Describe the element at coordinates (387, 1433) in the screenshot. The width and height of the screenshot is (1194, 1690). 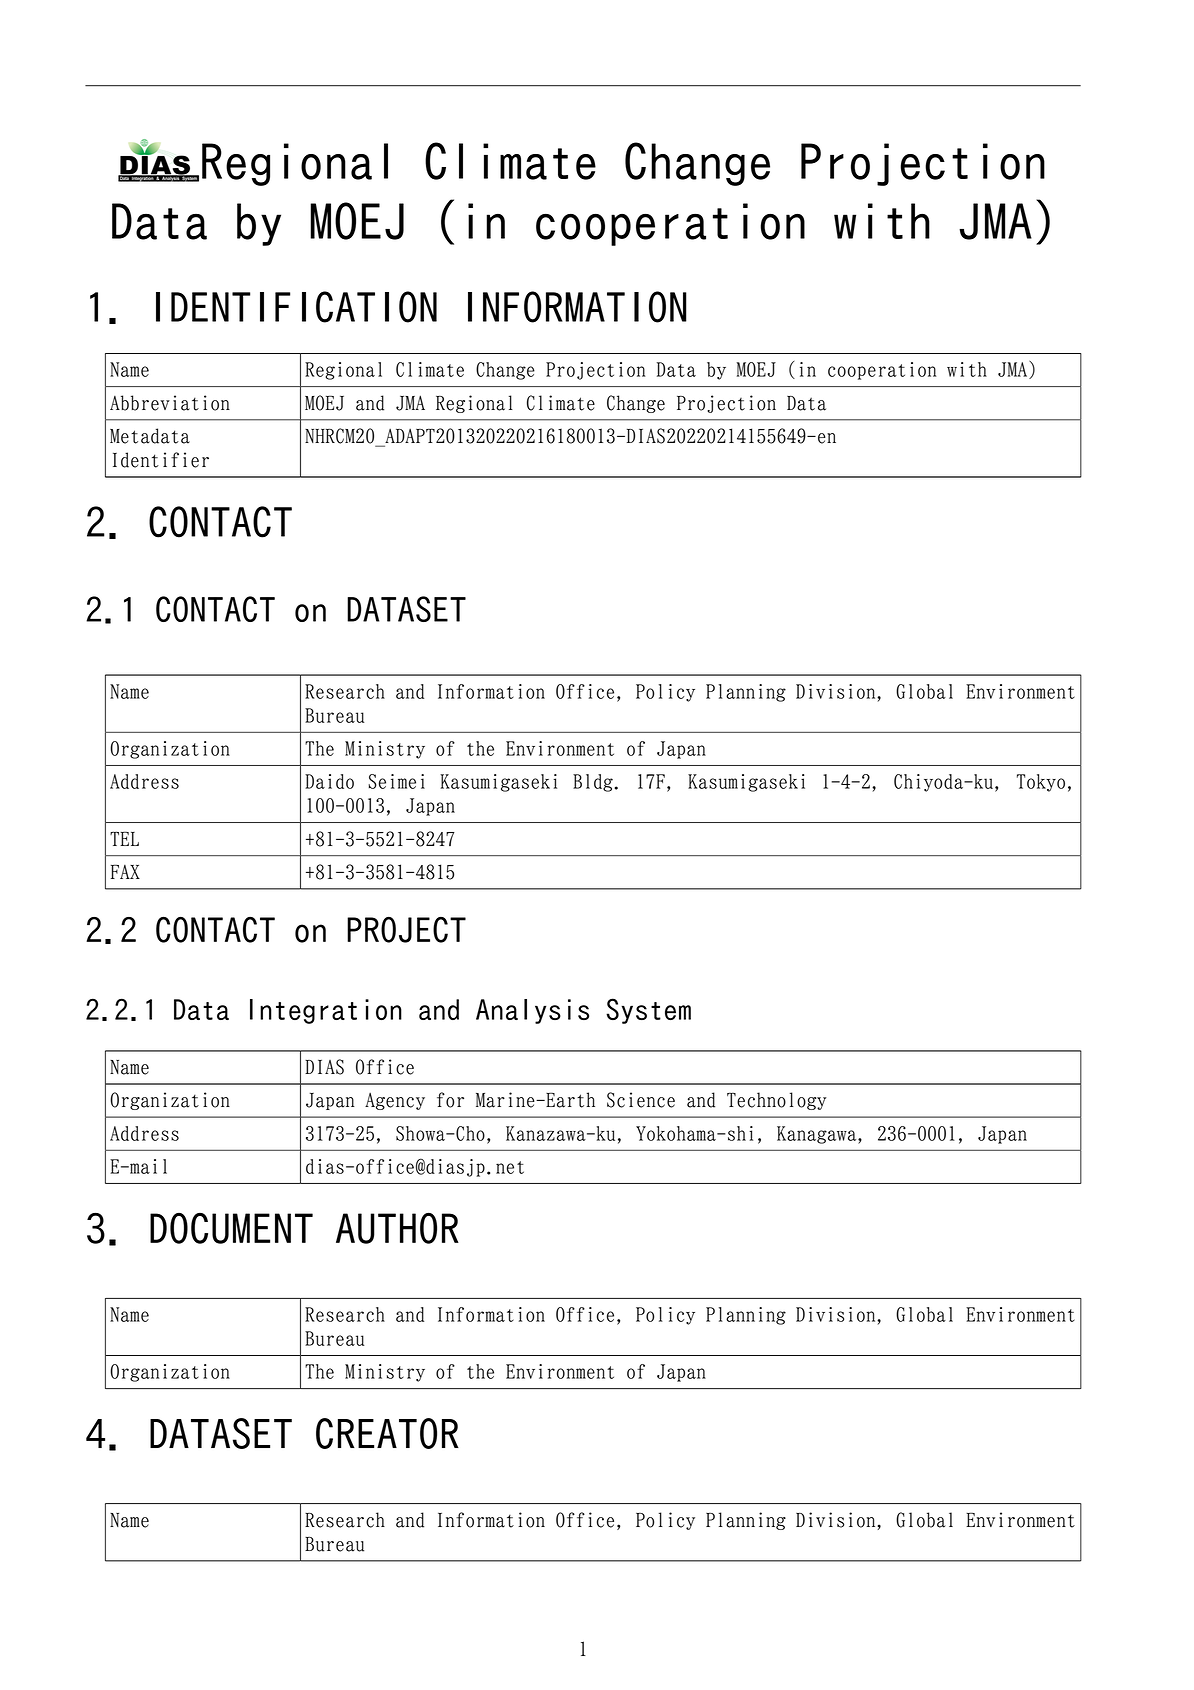
I see `CREATOR` at that location.
